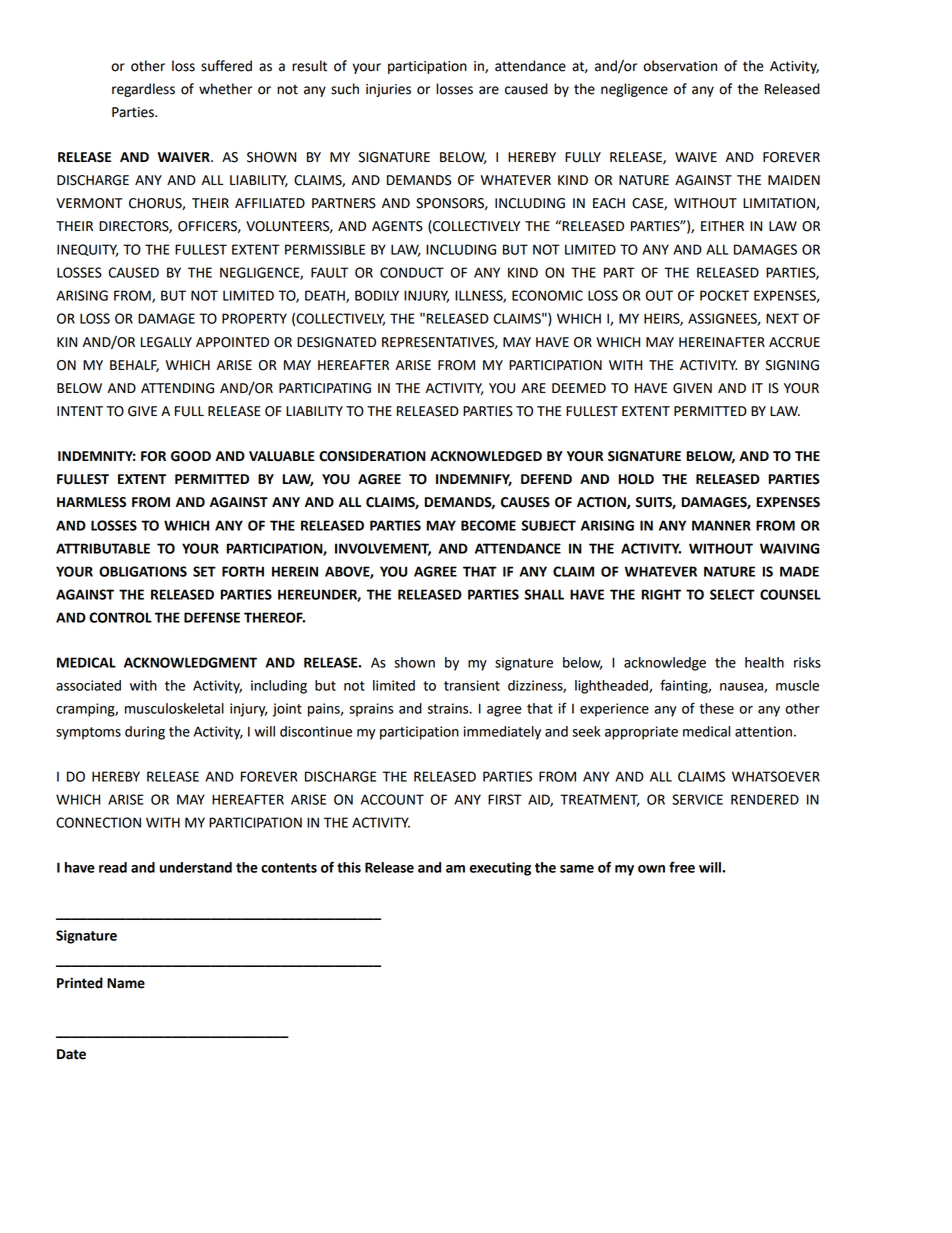 The width and height of the image is (952, 1233). What do you see at coordinates (143, 571) in the image?
I see `OBLIGATIONS` at bounding box center [143, 571].
